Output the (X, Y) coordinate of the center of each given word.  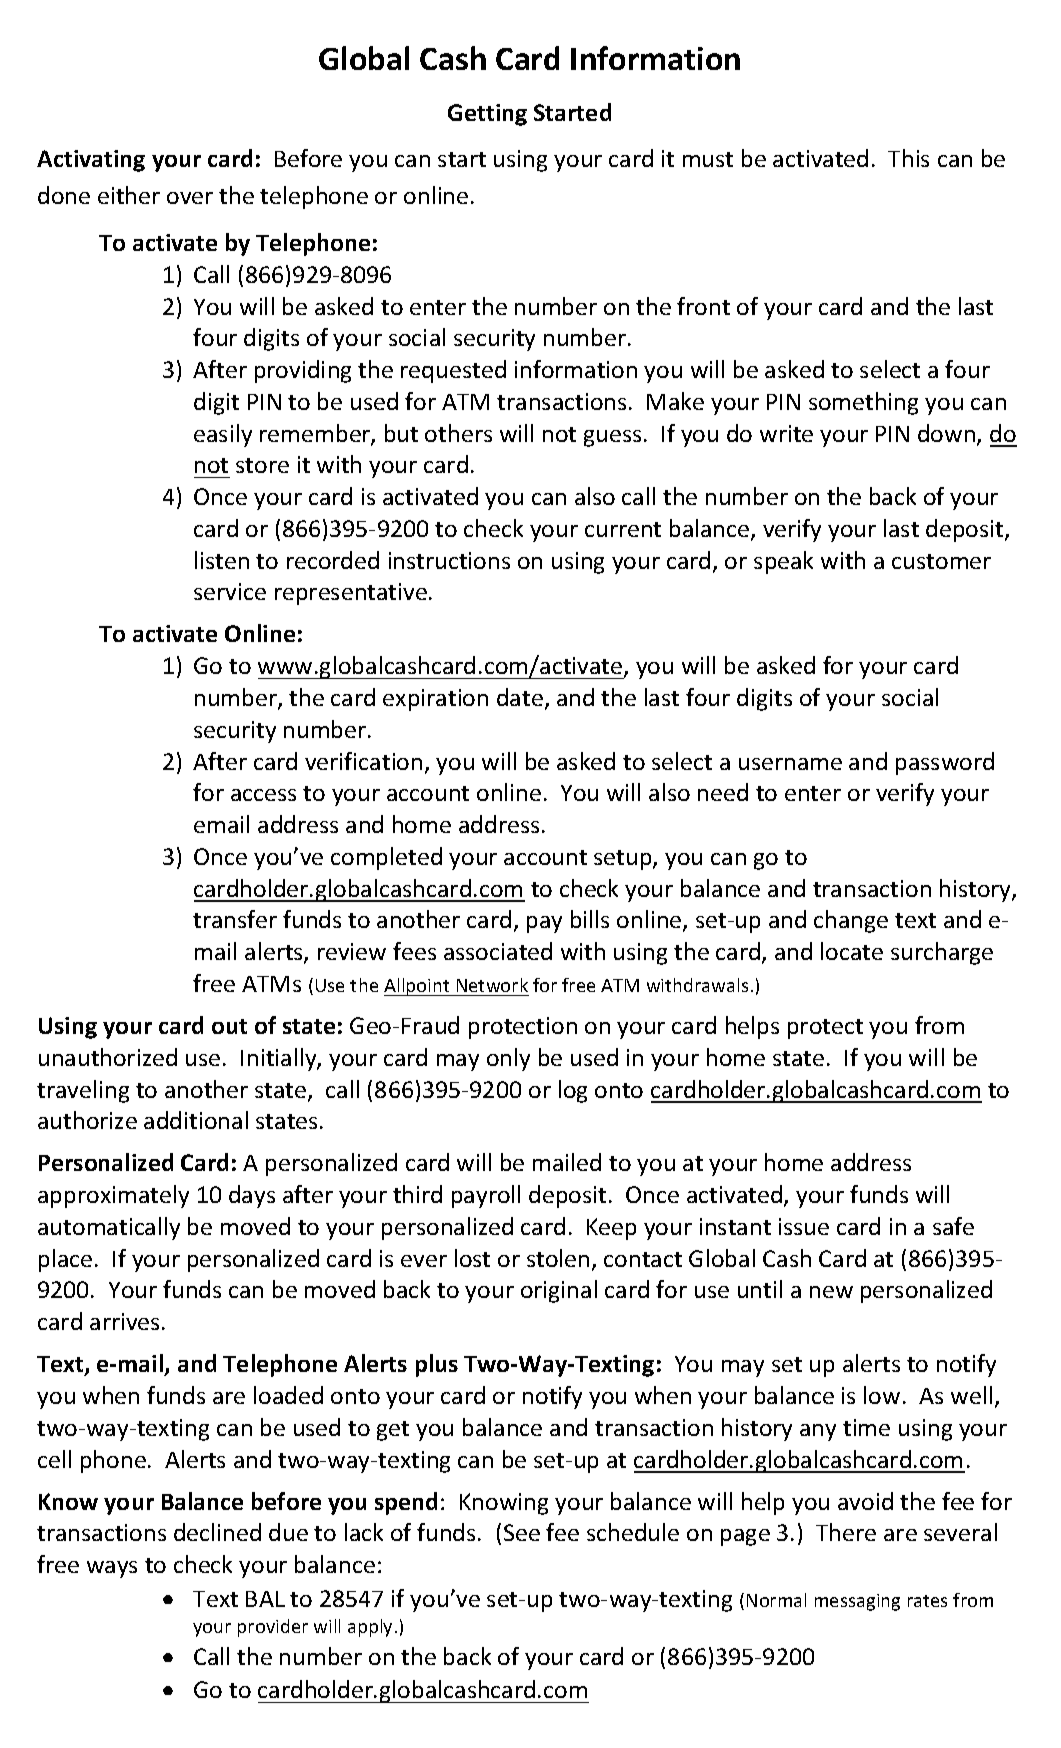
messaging (857, 1602)
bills (590, 919)
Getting (487, 115)
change (851, 921)
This (908, 158)
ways (112, 1569)
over (190, 198)
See (522, 1532)
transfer (235, 919)
